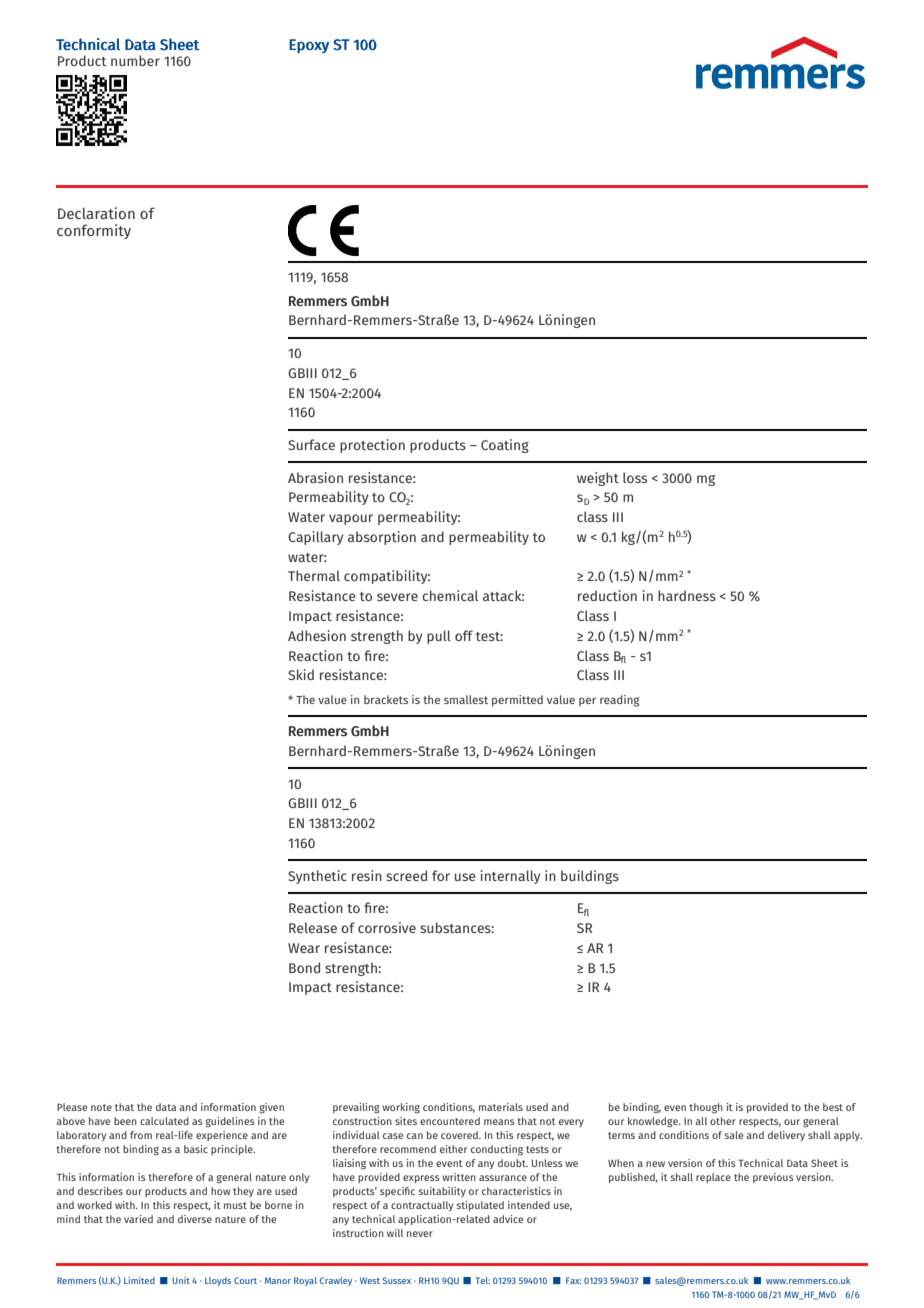  What do you see at coordinates (635, 477) in the screenshot?
I see `loss` at bounding box center [635, 477].
